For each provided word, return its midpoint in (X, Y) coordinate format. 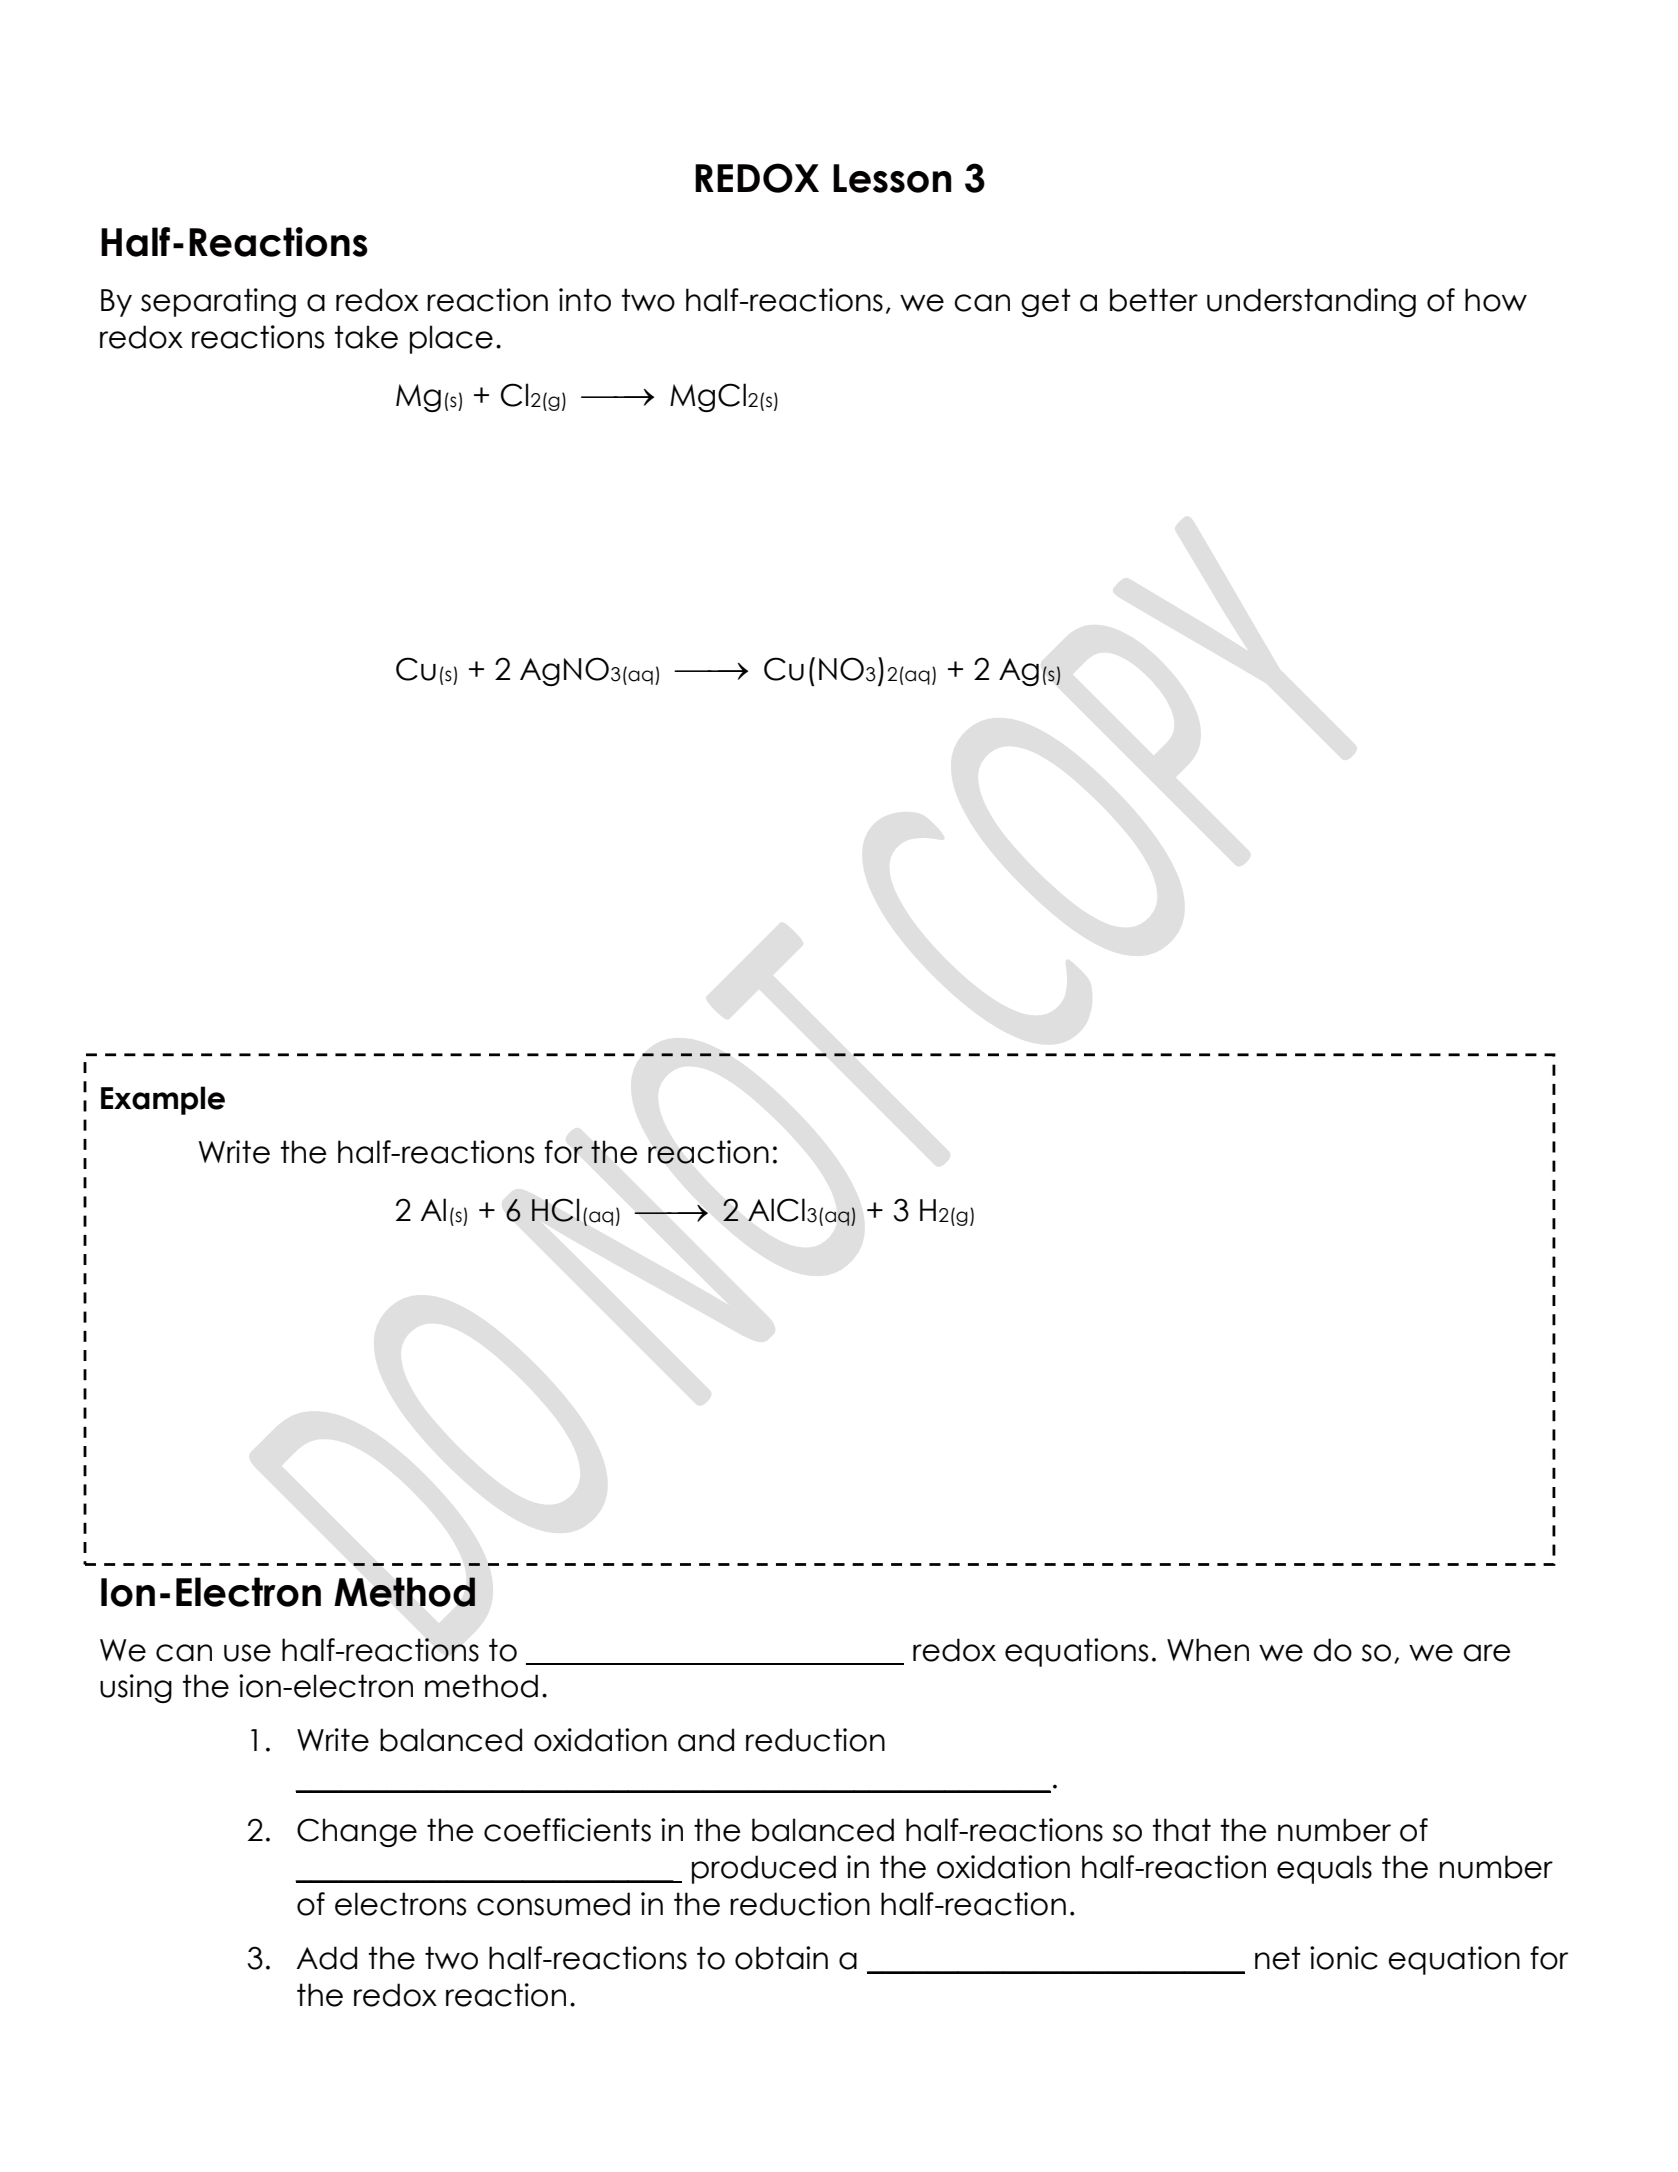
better (1154, 300)
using (136, 1688)
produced (764, 1869)
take (366, 337)
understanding (1311, 302)
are (1487, 1653)
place (451, 339)
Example (163, 1100)
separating (218, 302)
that (1182, 1830)
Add (327, 1958)
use (247, 1653)
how (1496, 300)
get (1046, 302)
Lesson (892, 178)
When (1208, 1650)
